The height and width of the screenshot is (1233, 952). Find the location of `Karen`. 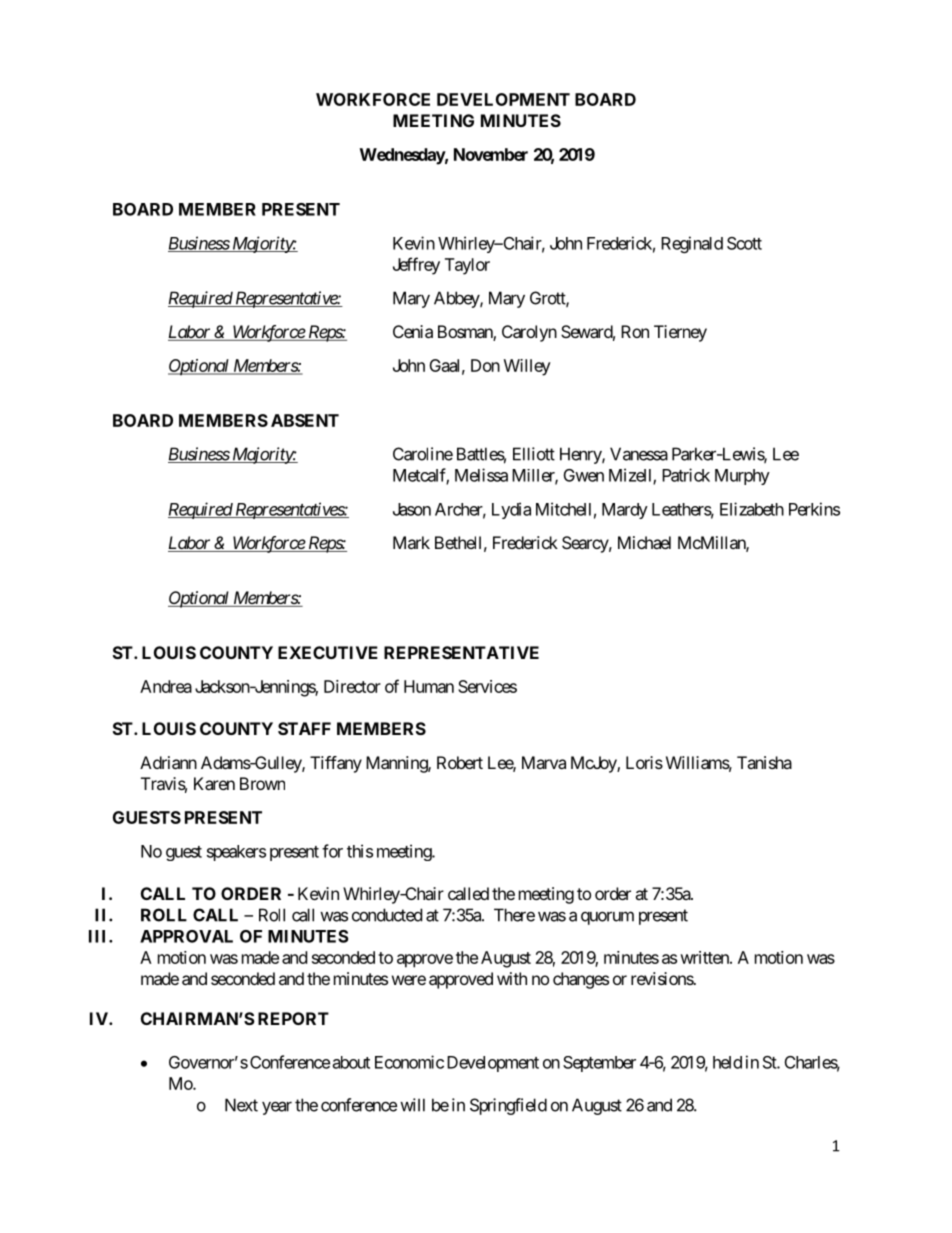

Karen is located at coordinates (214, 783).
